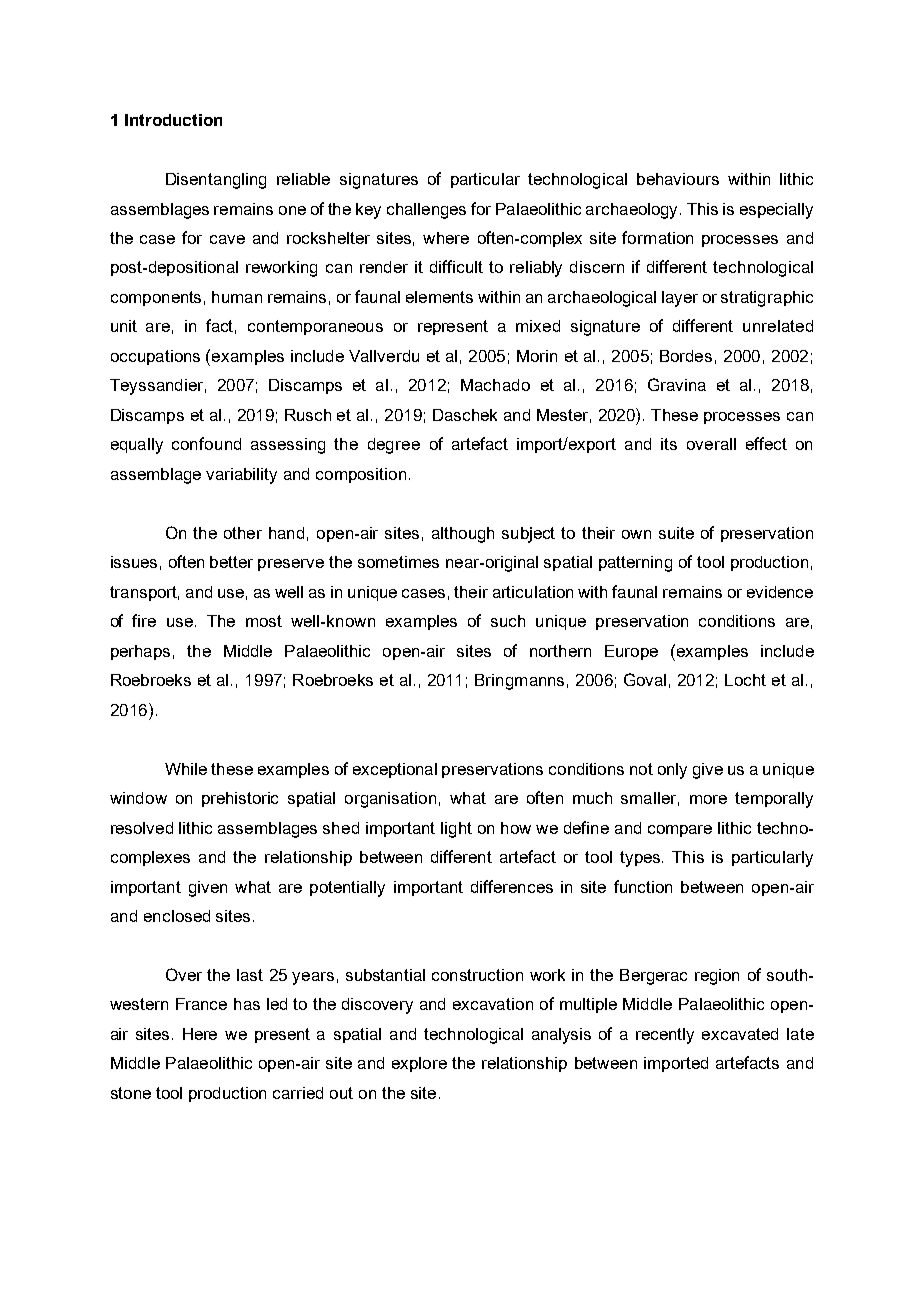  I want to click on behaviours, so click(678, 179).
